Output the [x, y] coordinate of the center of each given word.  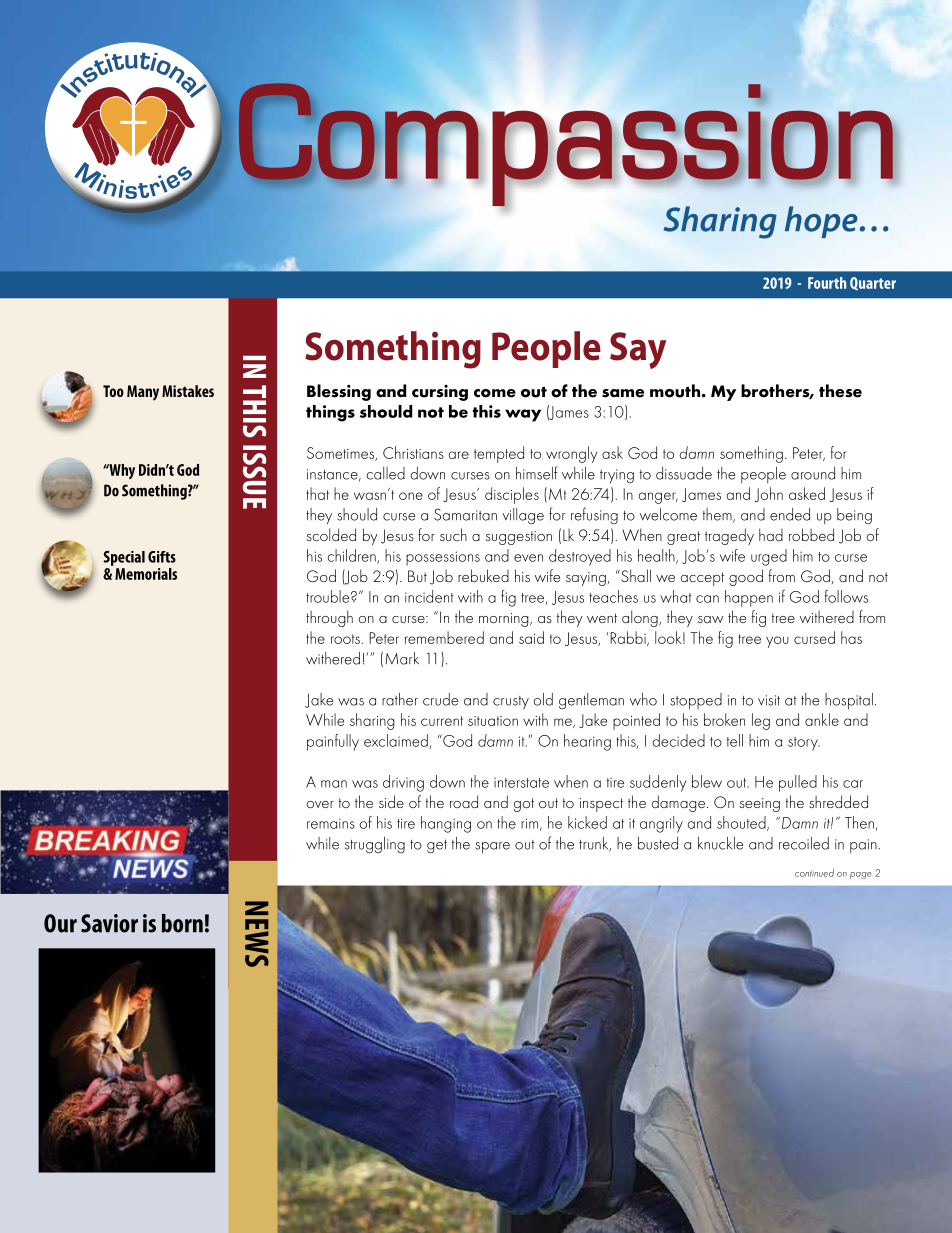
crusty [511, 703]
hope [821, 222]
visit [769, 700]
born [182, 923]
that [318, 493]
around [813, 473]
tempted [499, 454]
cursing [440, 393]
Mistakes [188, 391]
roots [346, 639]
